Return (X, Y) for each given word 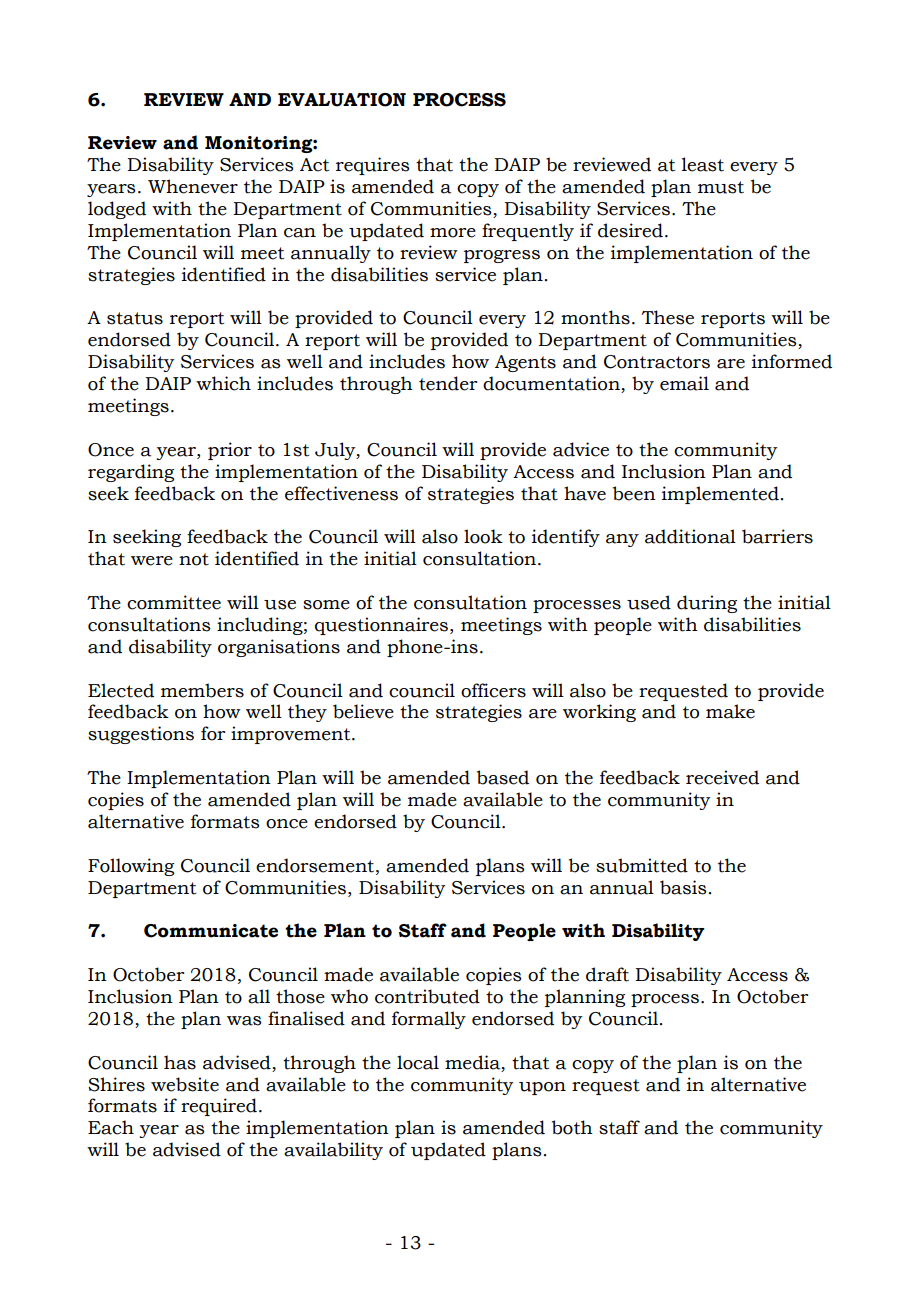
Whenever (193, 186)
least (703, 164)
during (707, 604)
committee (174, 602)
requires (373, 166)
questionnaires (381, 626)
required (219, 1107)
